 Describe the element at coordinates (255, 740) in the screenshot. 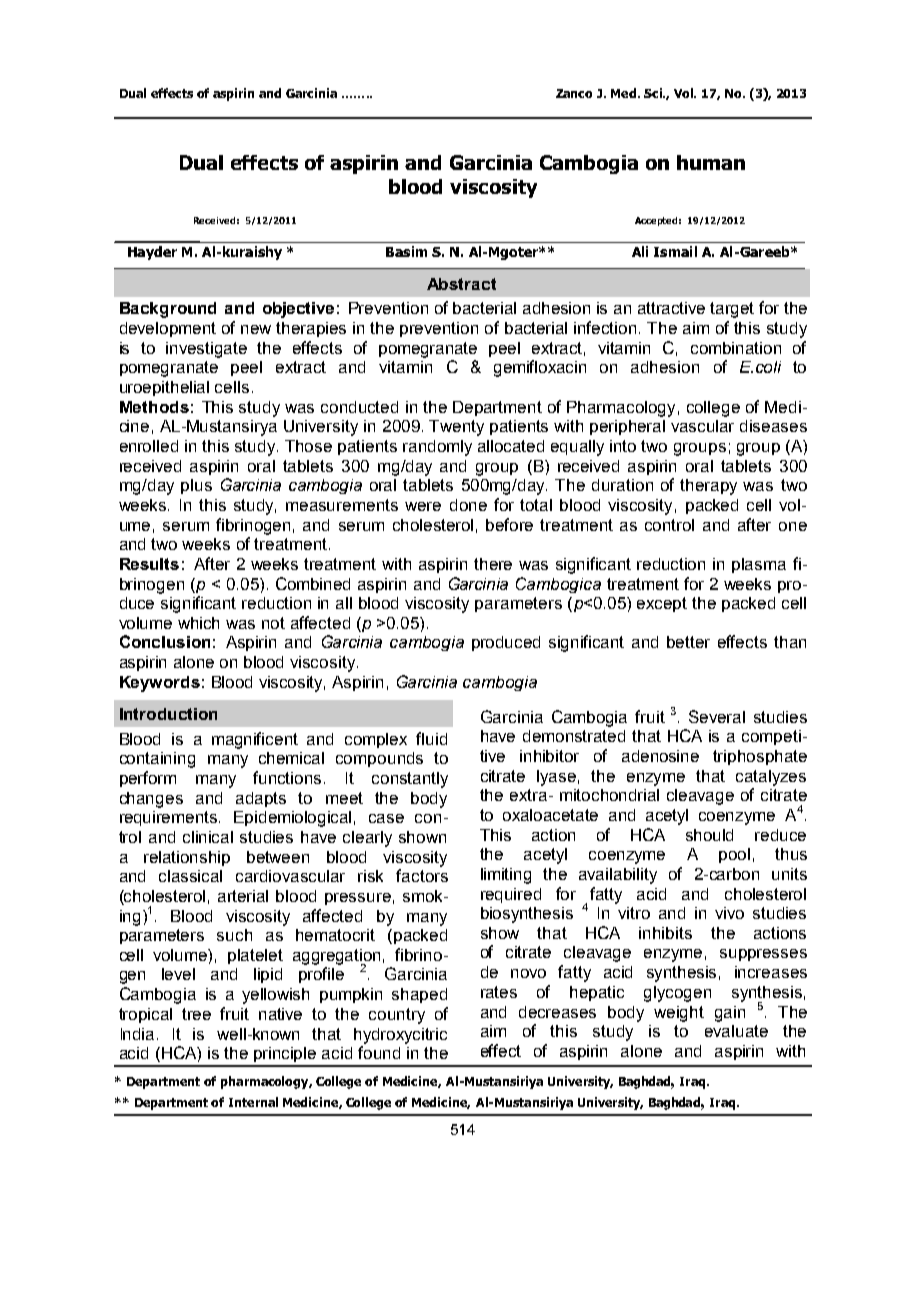

I see `magnificent` at that location.
